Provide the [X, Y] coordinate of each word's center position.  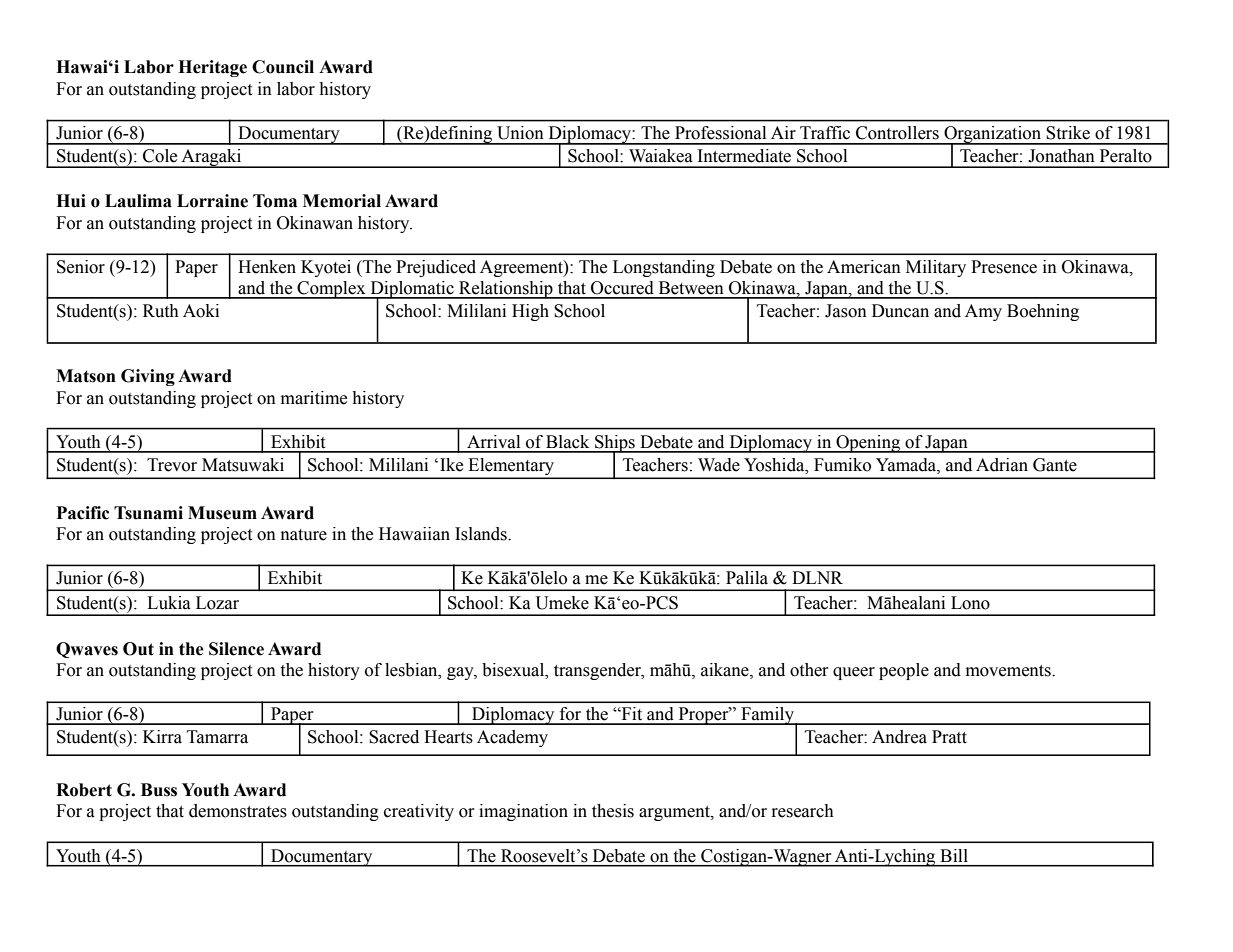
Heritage [212, 68]
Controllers [897, 132]
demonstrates [238, 811]
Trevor [172, 465]
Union [520, 132]
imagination [523, 812]
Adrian [1002, 465]
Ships [615, 444]
